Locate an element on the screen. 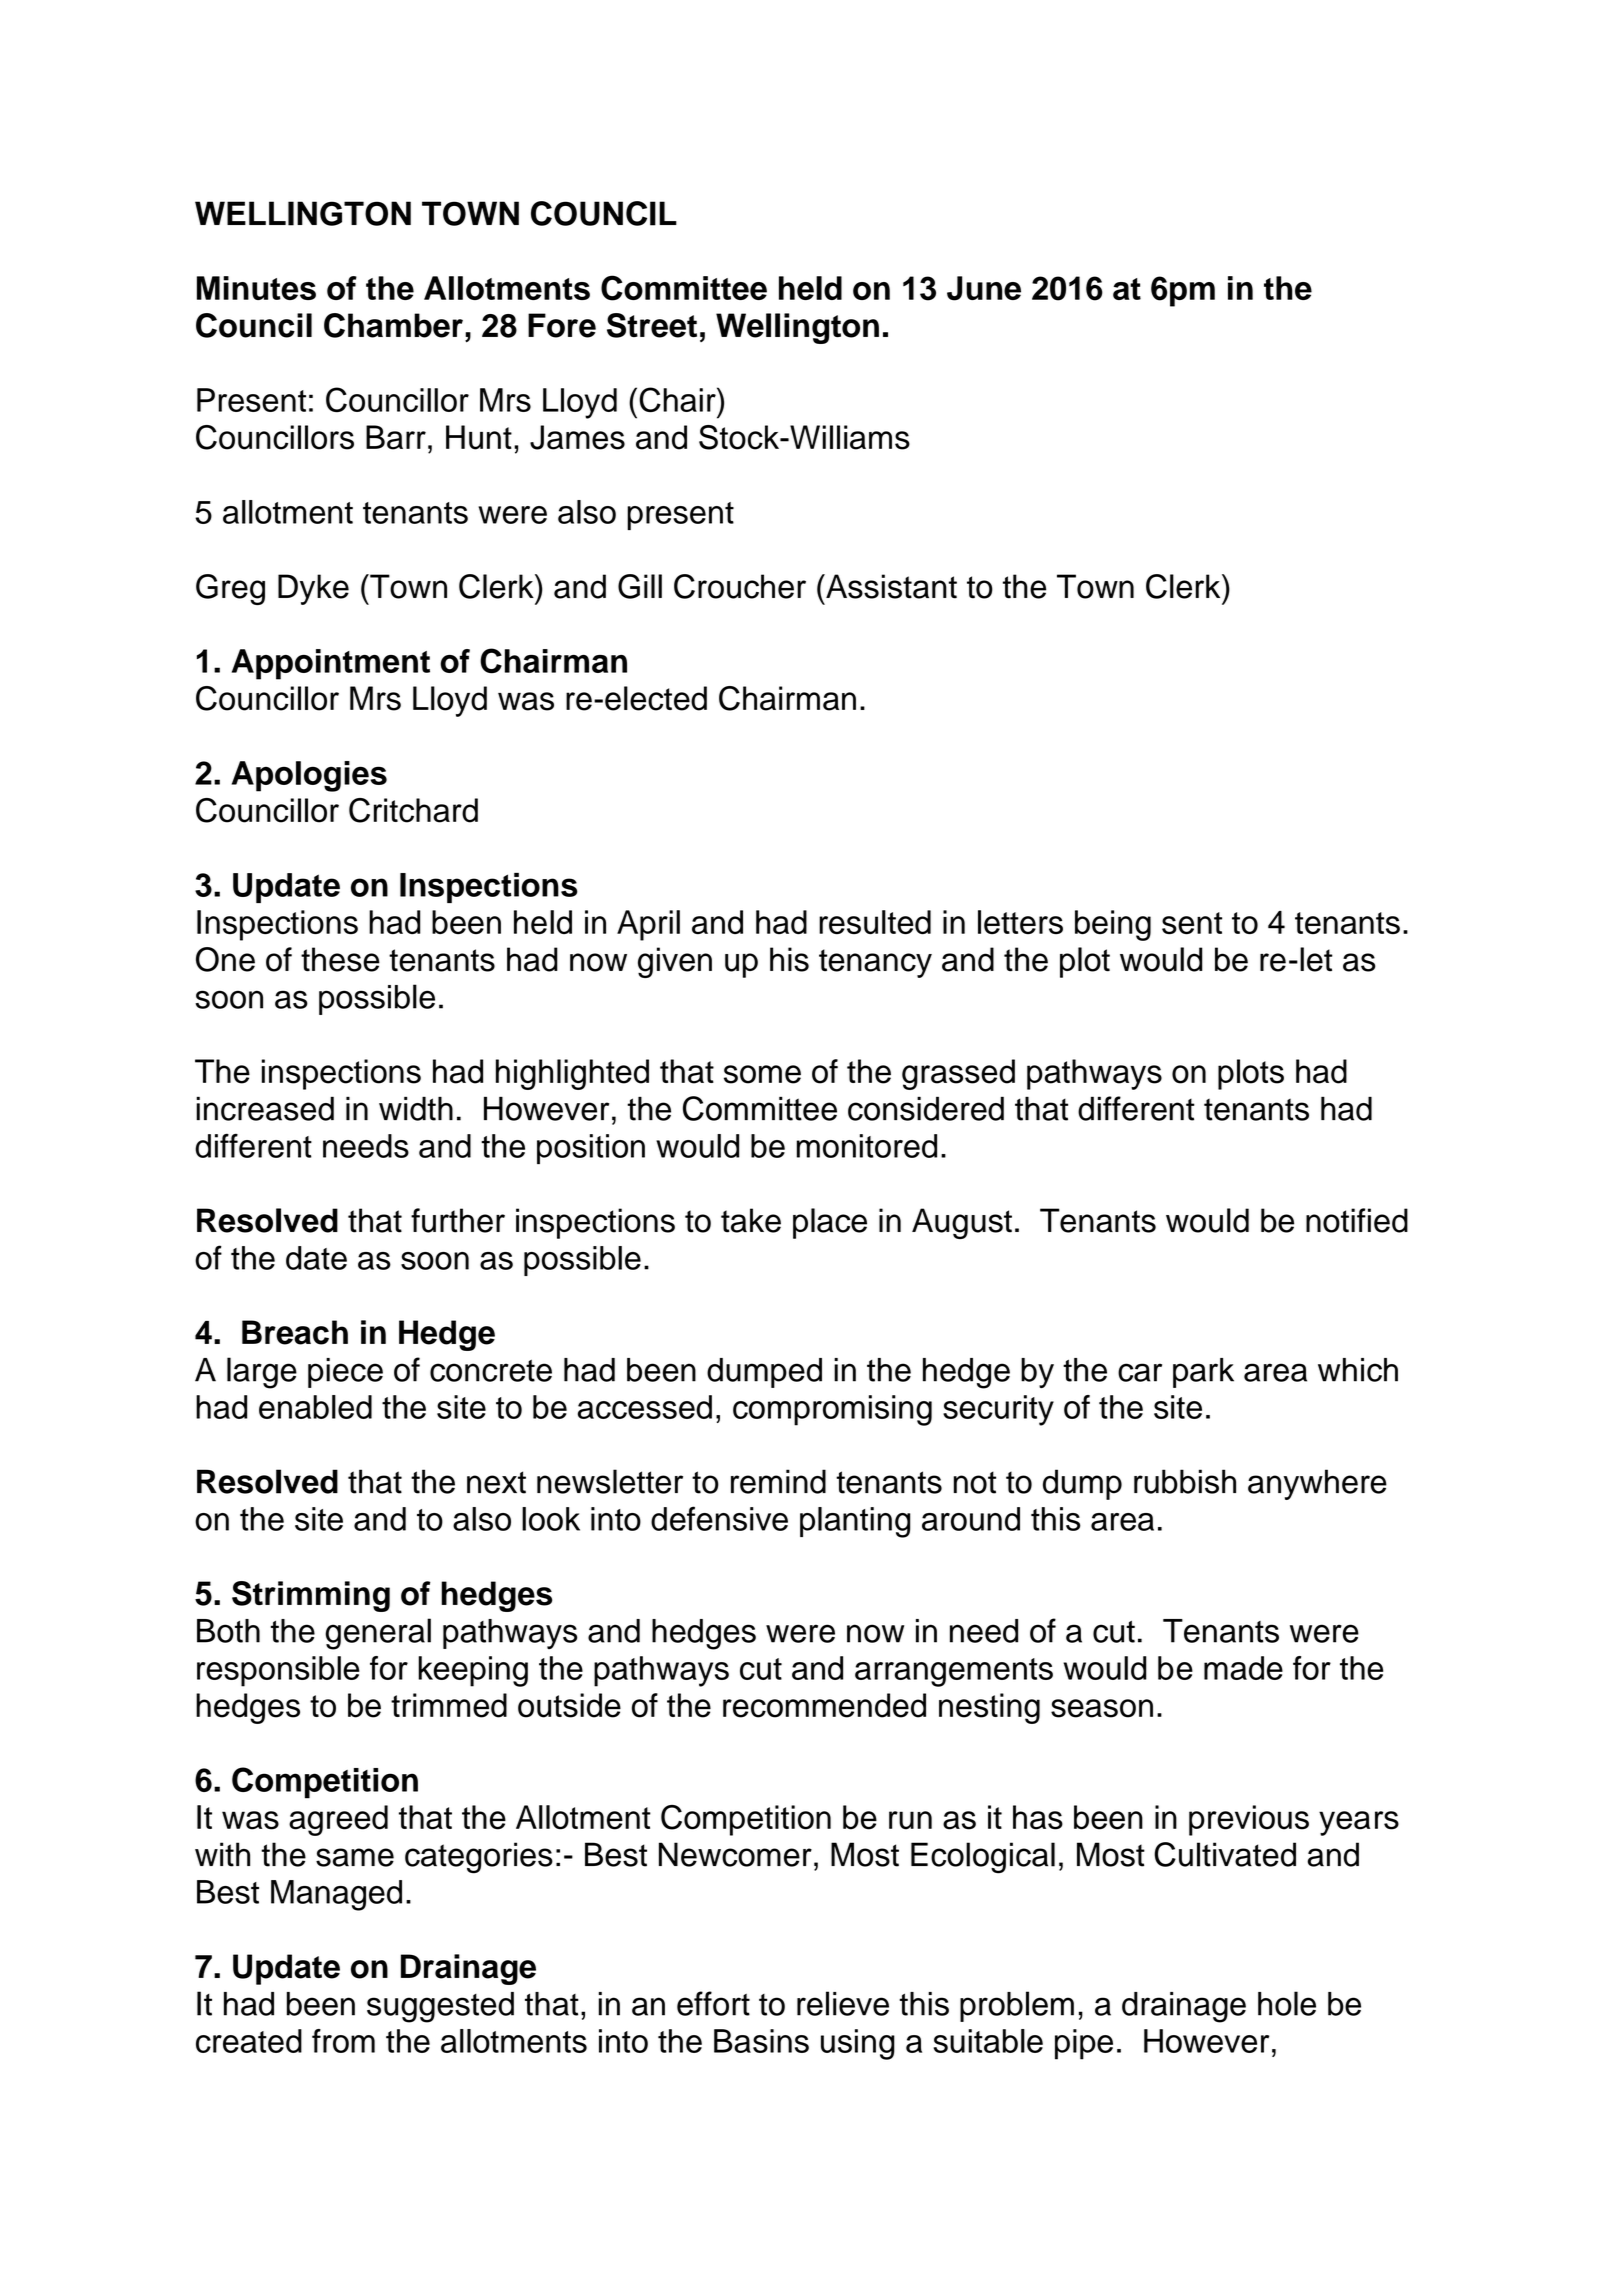 The image size is (1609, 2275). June is located at coordinates (984, 288).
